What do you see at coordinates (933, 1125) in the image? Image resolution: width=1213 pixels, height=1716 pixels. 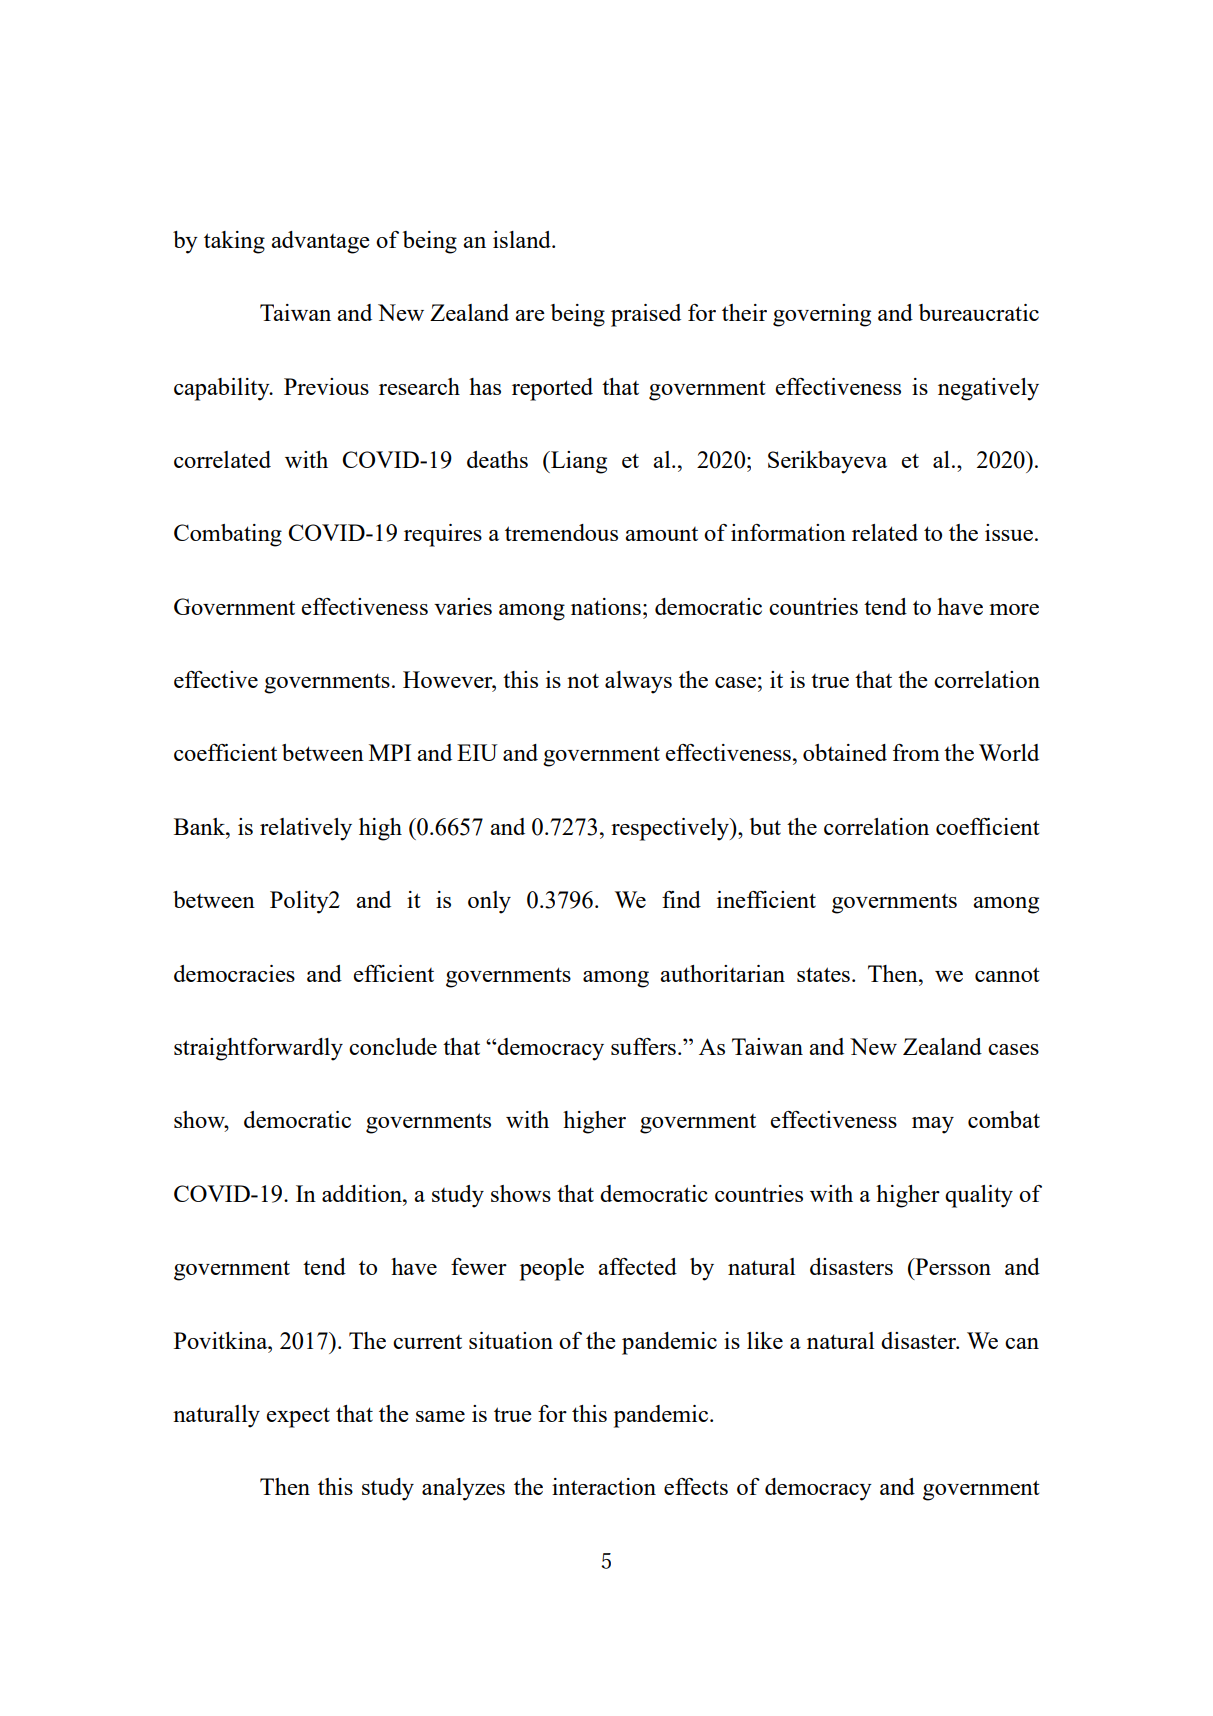 I see `may` at bounding box center [933, 1125].
